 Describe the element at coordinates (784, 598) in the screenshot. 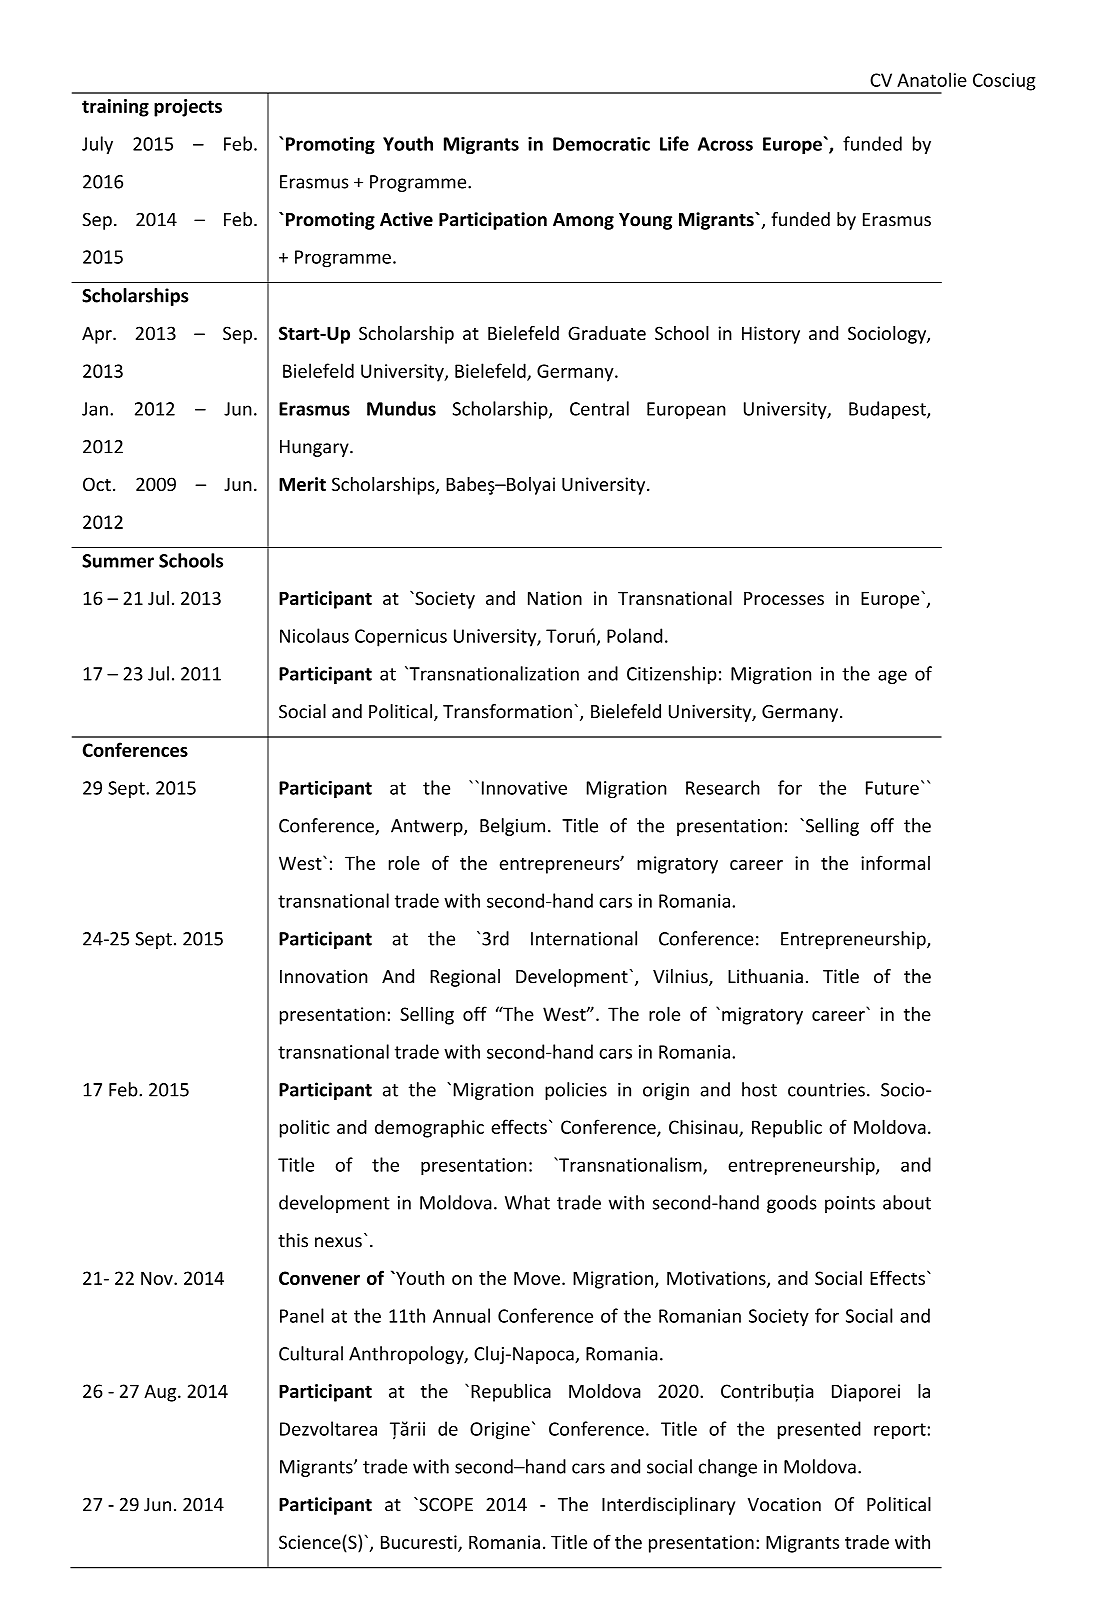

I see `Processes` at that location.
